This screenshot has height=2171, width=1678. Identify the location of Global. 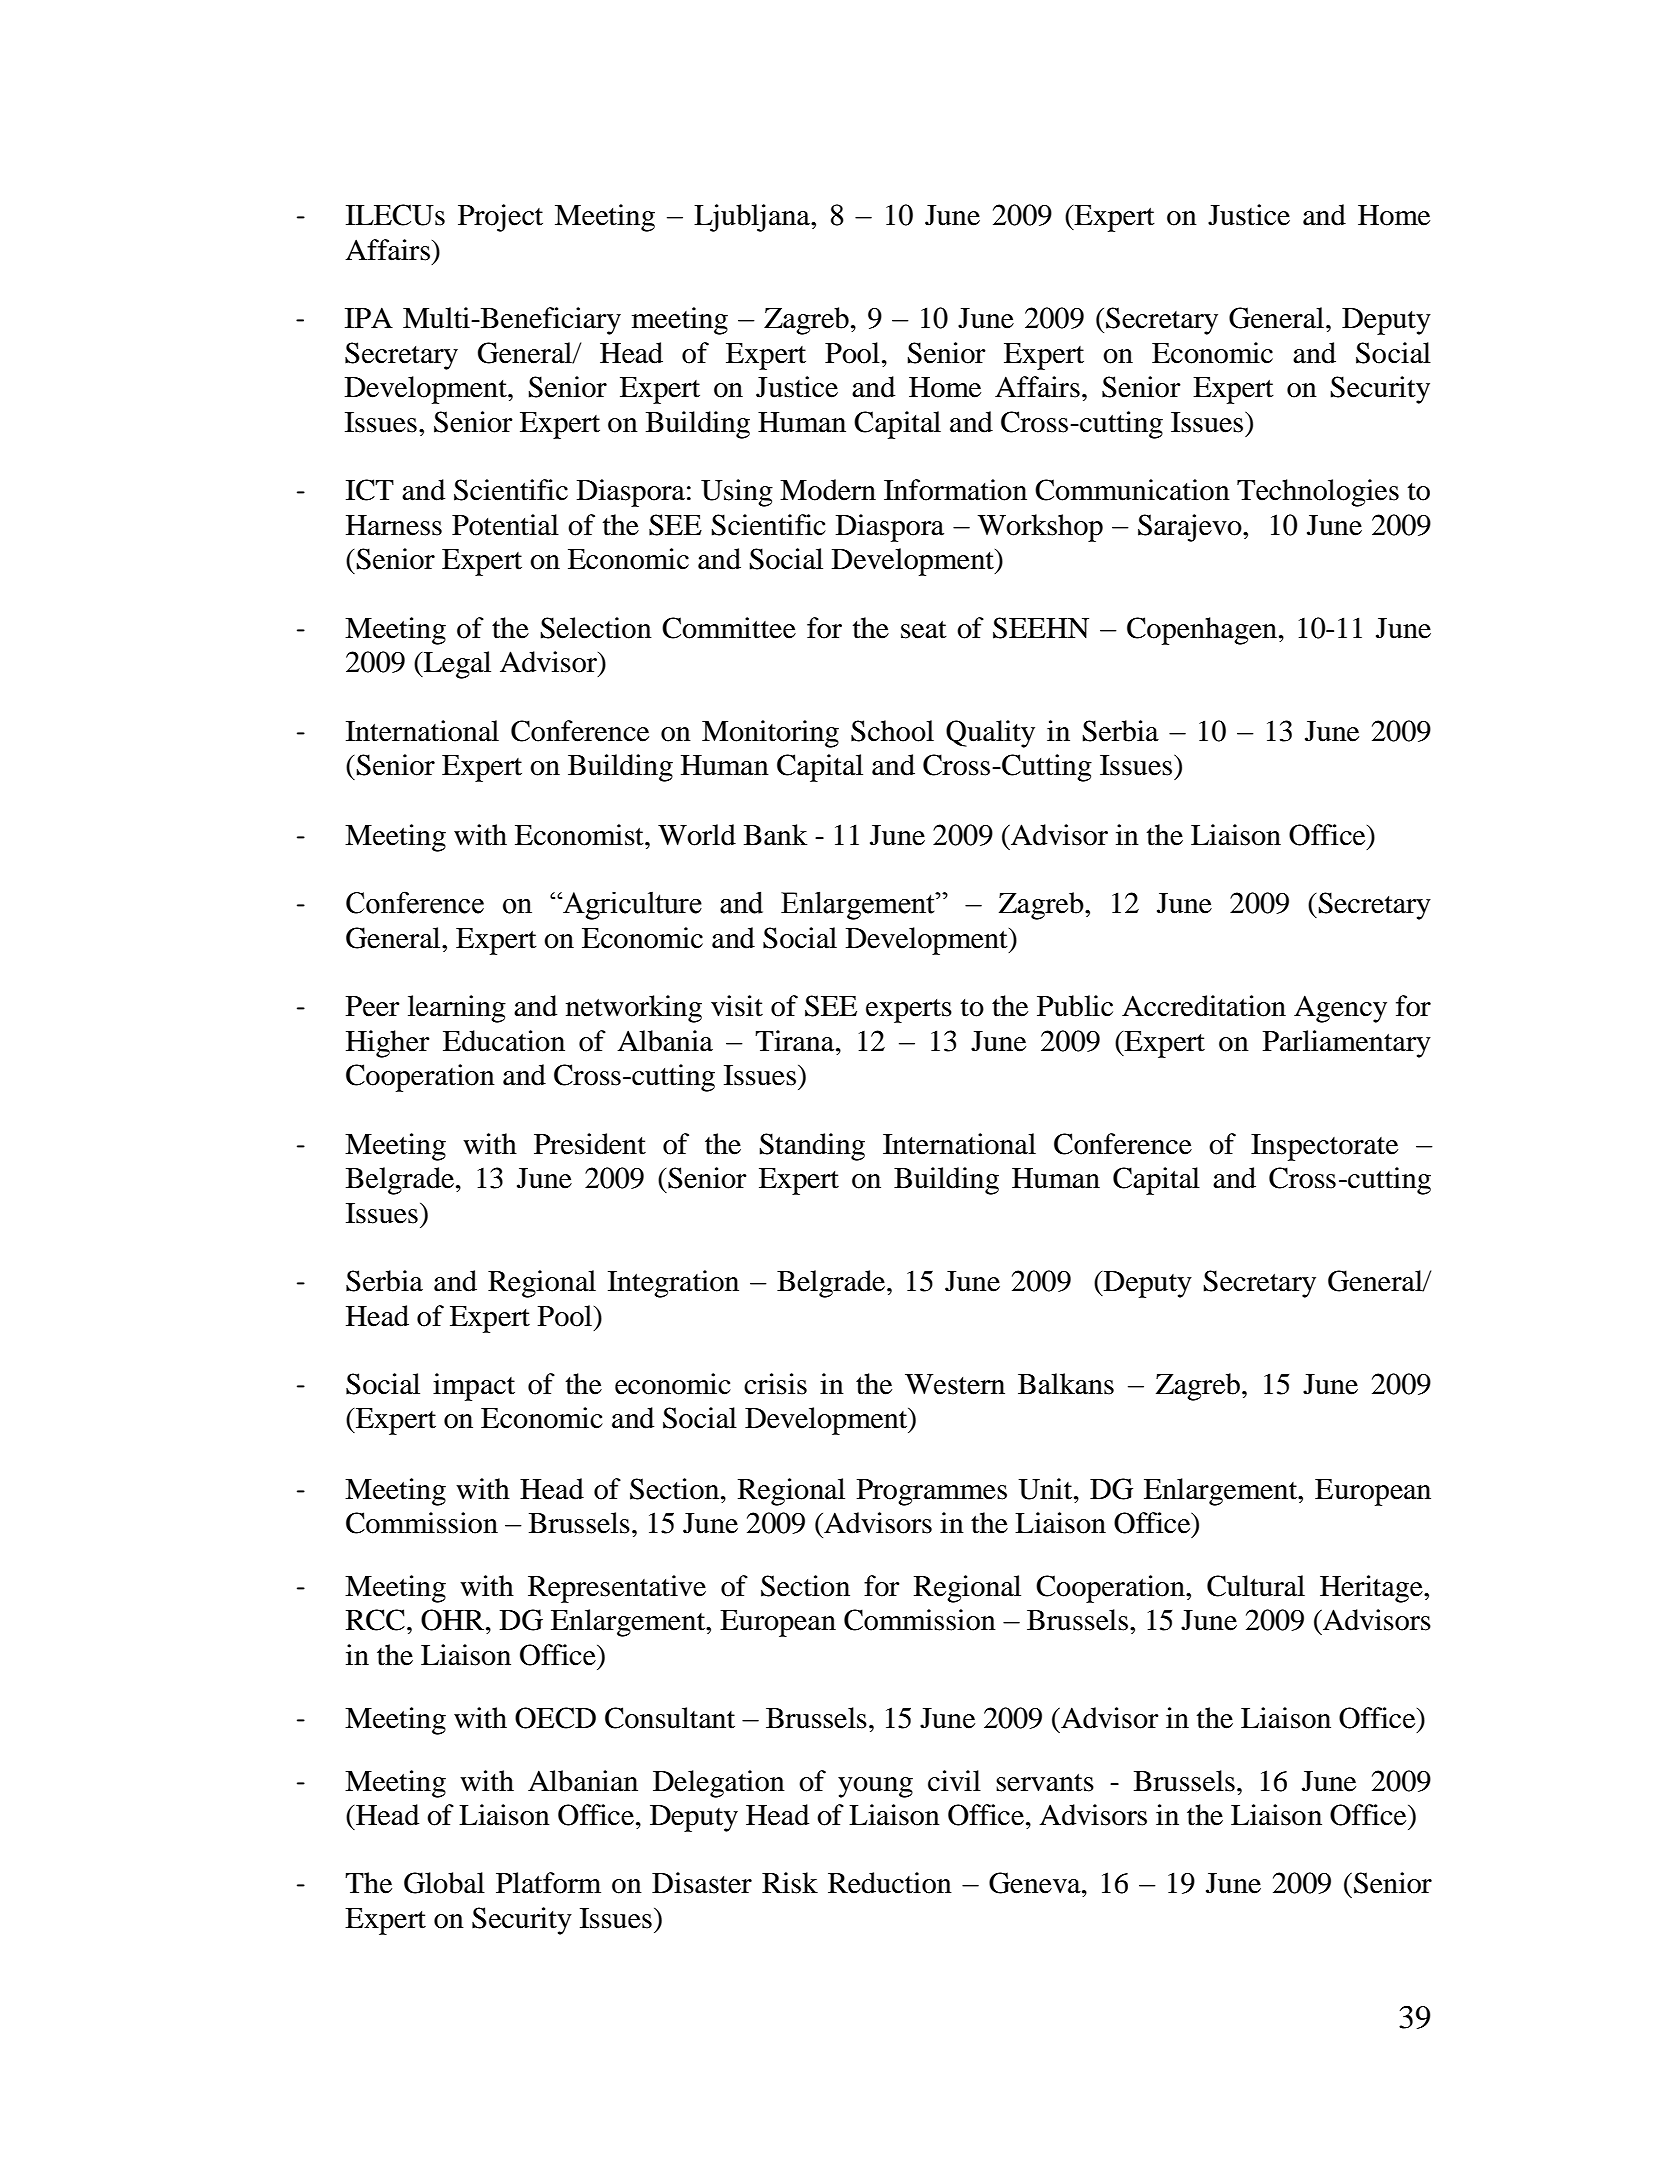
(444, 1883).
